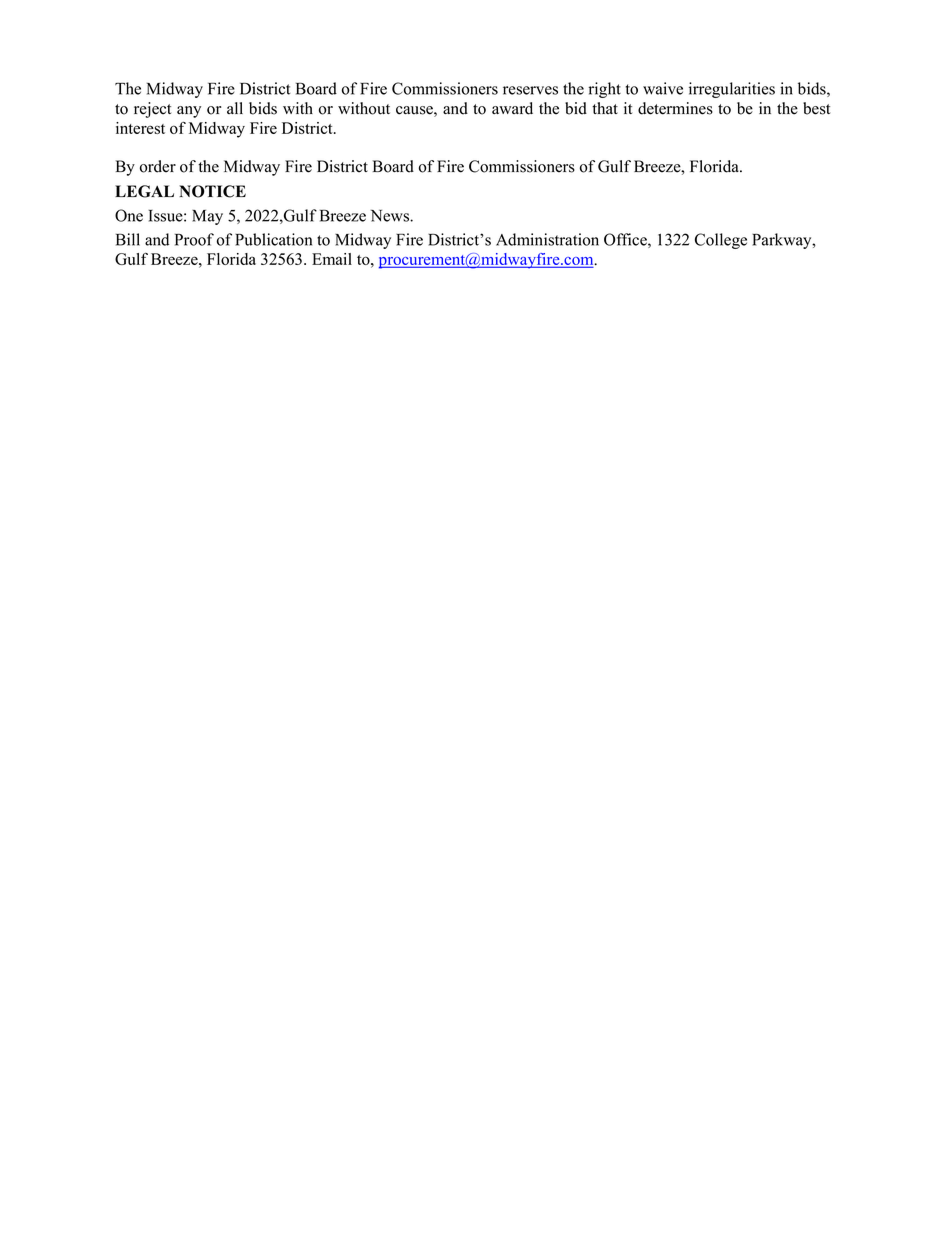 The height and width of the screenshot is (1233, 952). I want to click on determines, so click(675, 108).
